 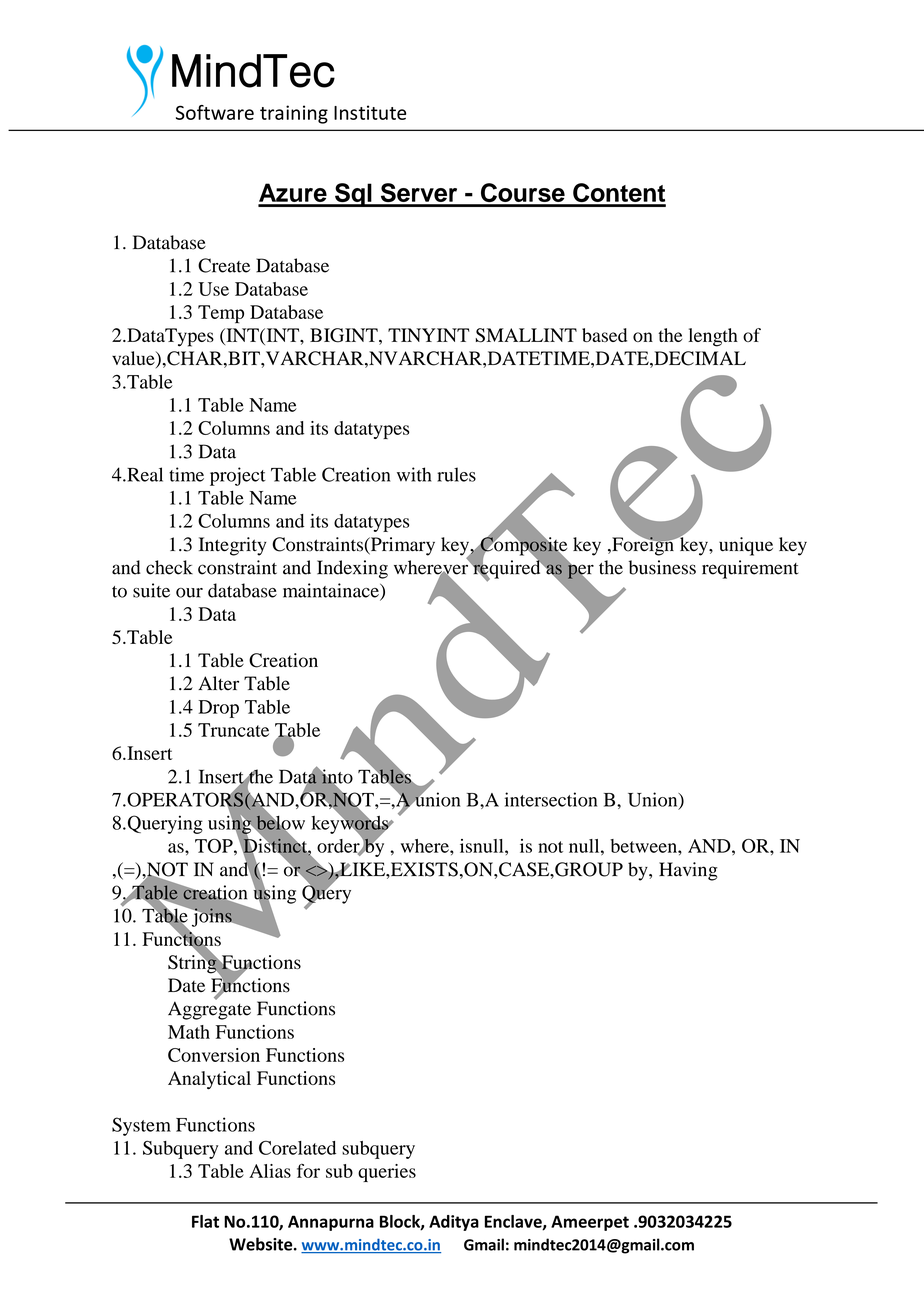 What do you see at coordinates (205, 1221) in the screenshot?
I see `Flat` at bounding box center [205, 1221].
